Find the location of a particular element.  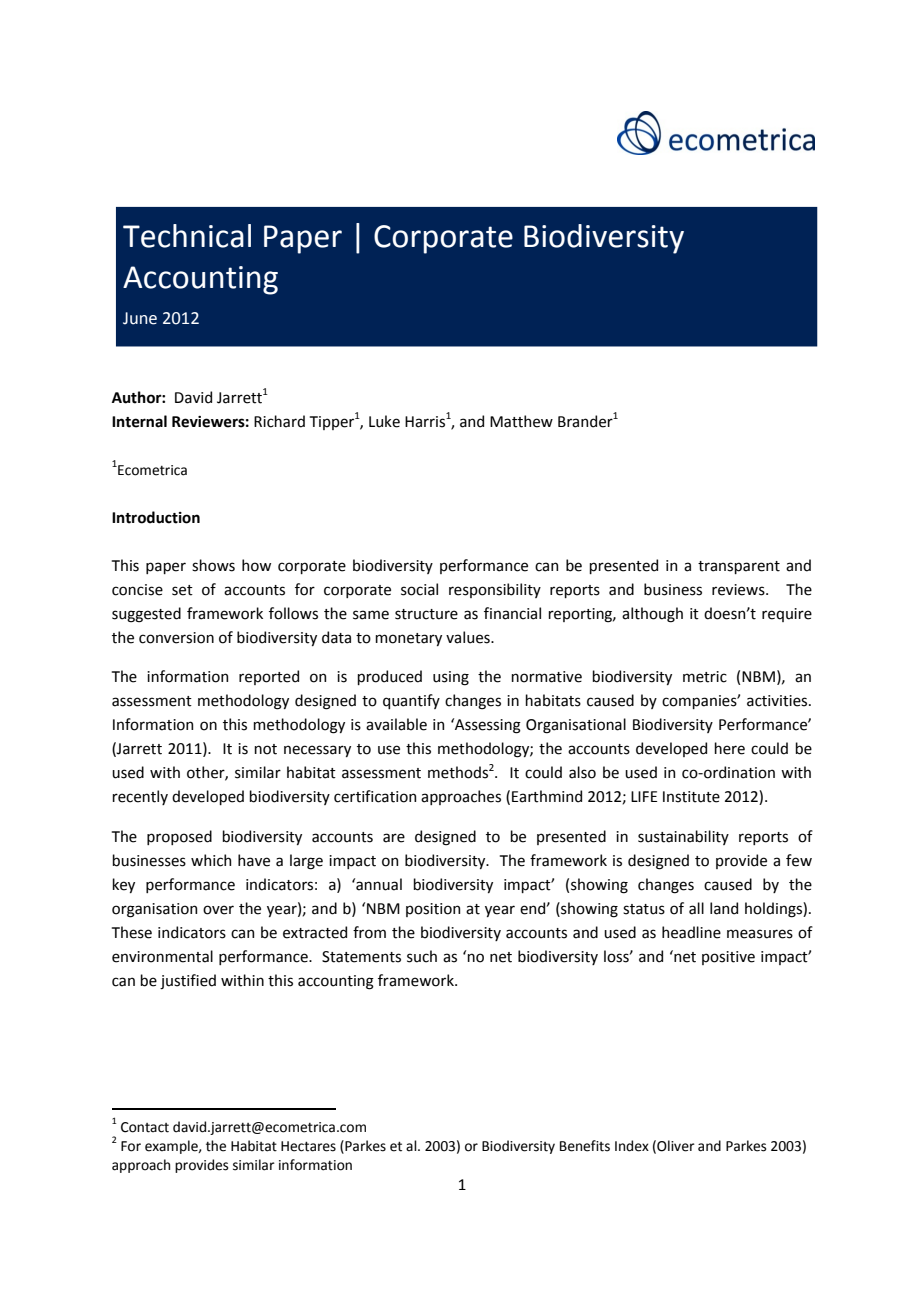

using is located at coordinates (451, 678).
